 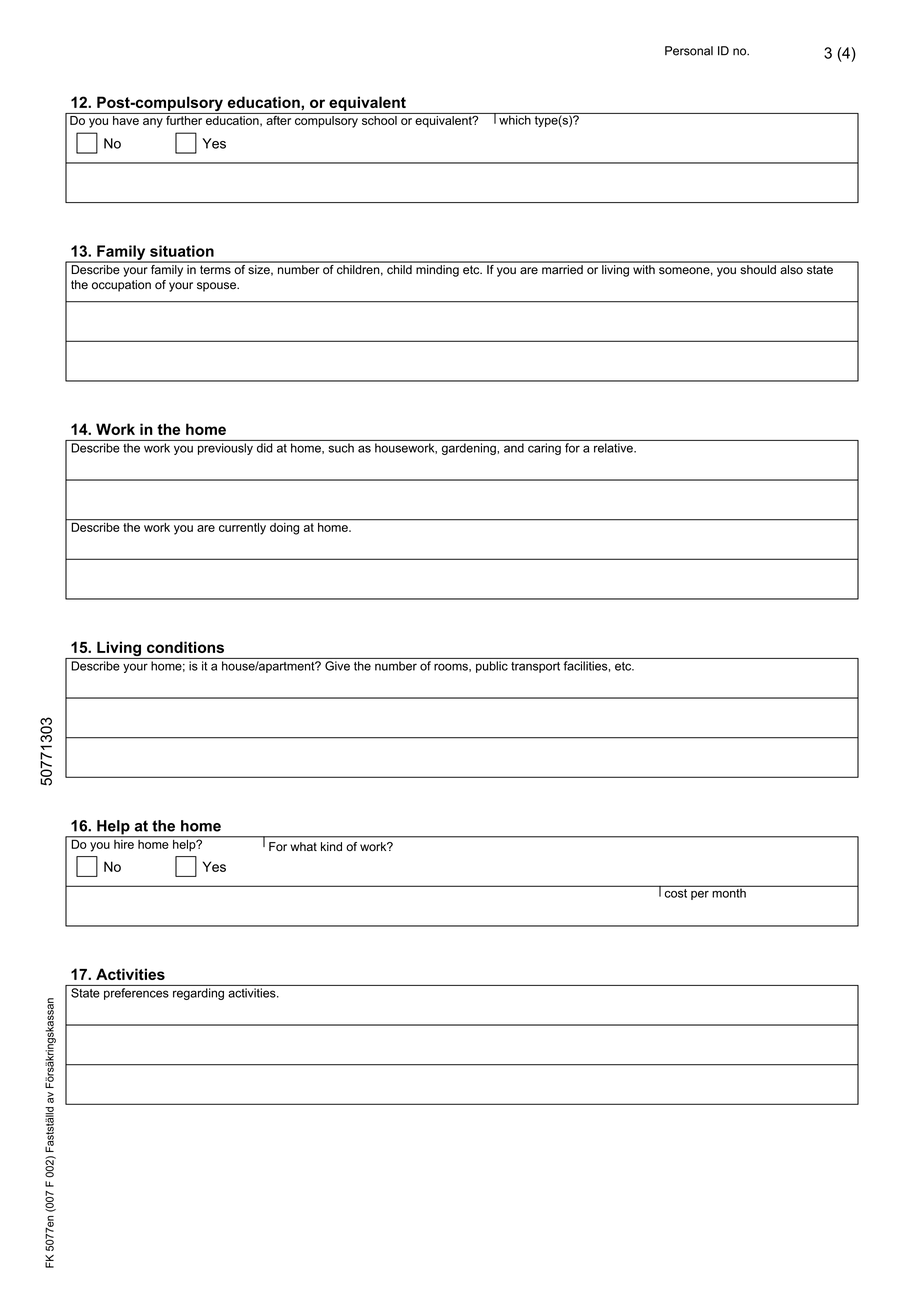 I want to click on caring, so click(x=544, y=449).
